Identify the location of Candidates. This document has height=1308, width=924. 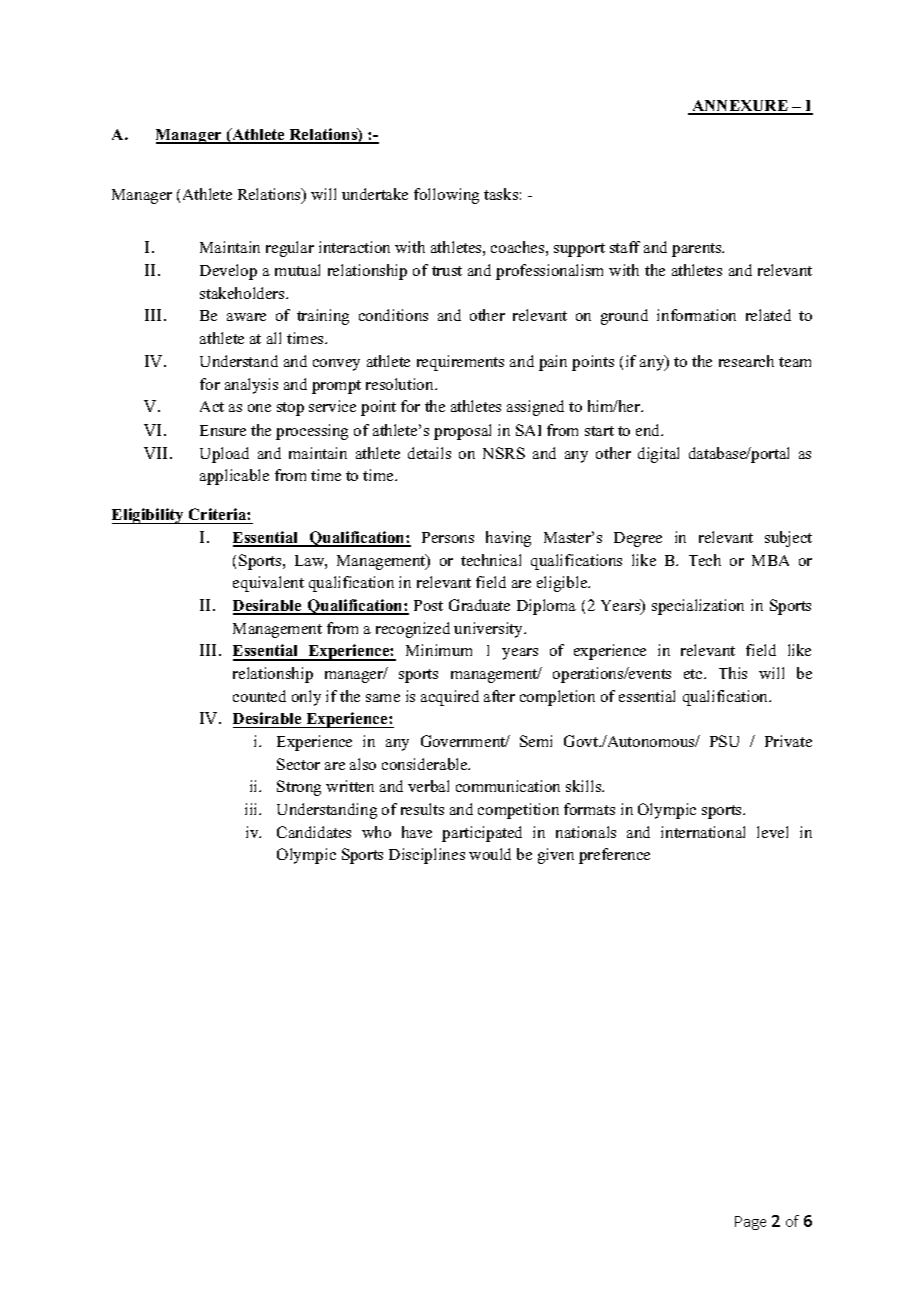
(314, 832).
